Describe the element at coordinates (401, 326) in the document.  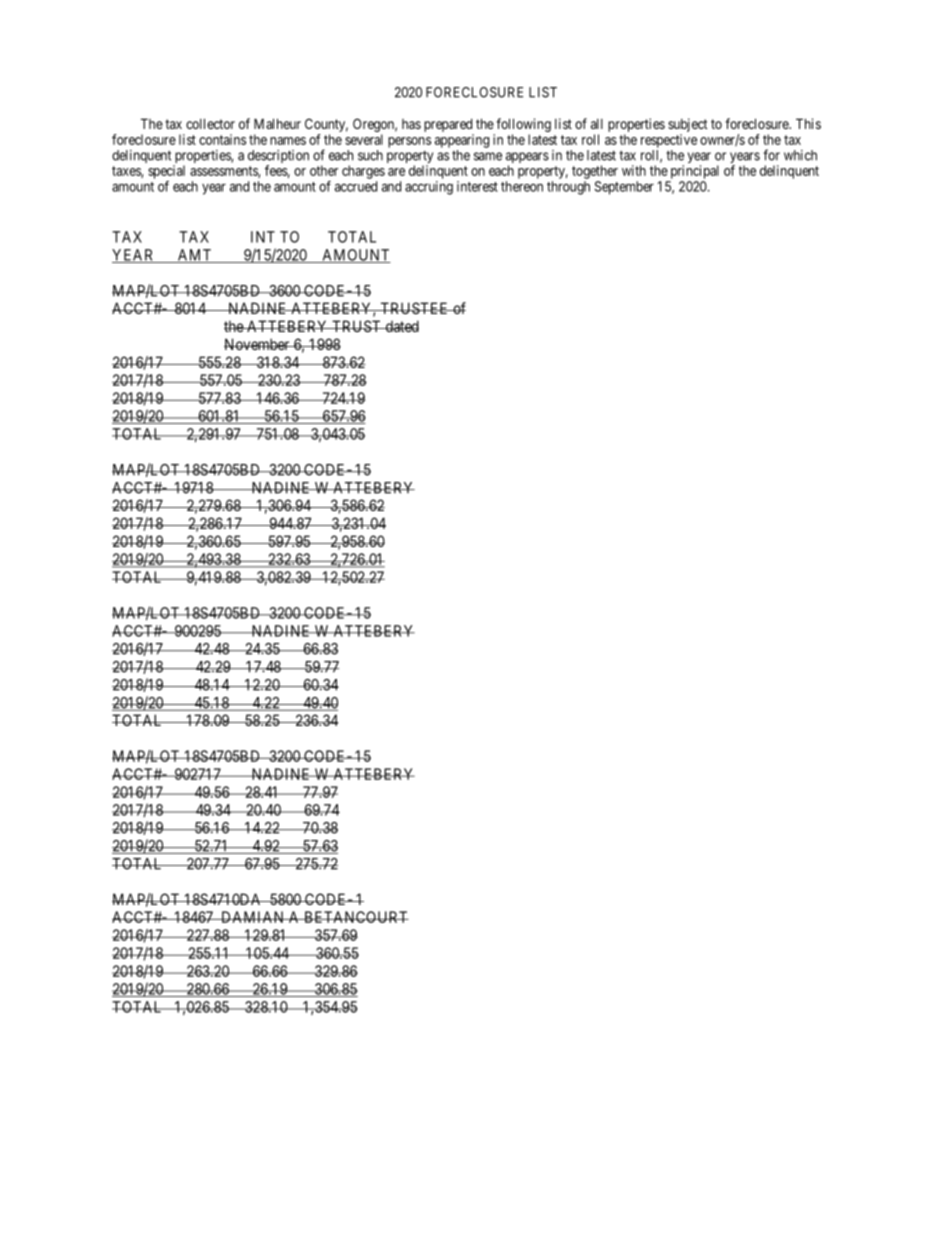
I see `dated` at that location.
